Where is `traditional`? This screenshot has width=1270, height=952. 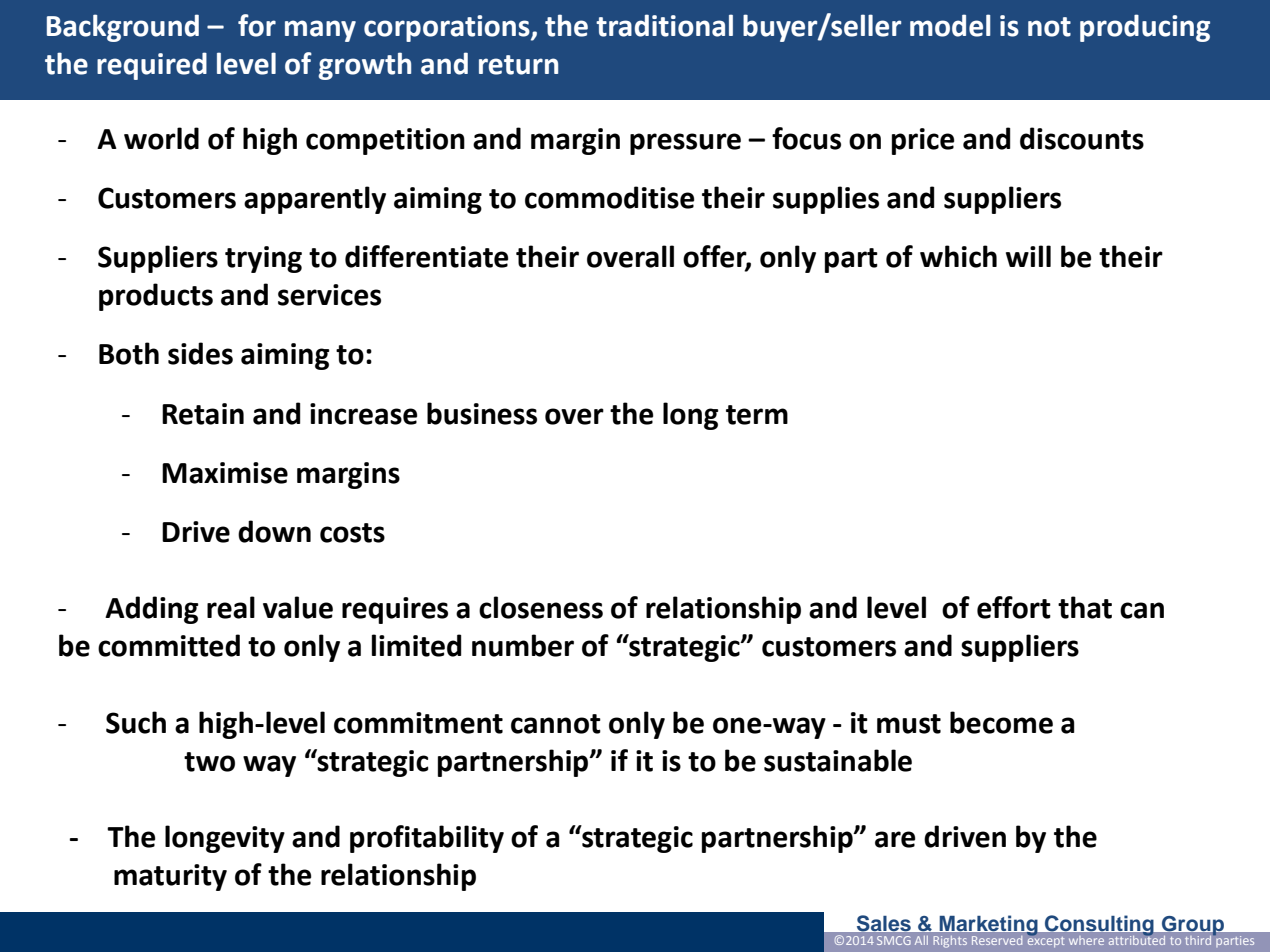
traditional is located at coordinates (664, 25).
